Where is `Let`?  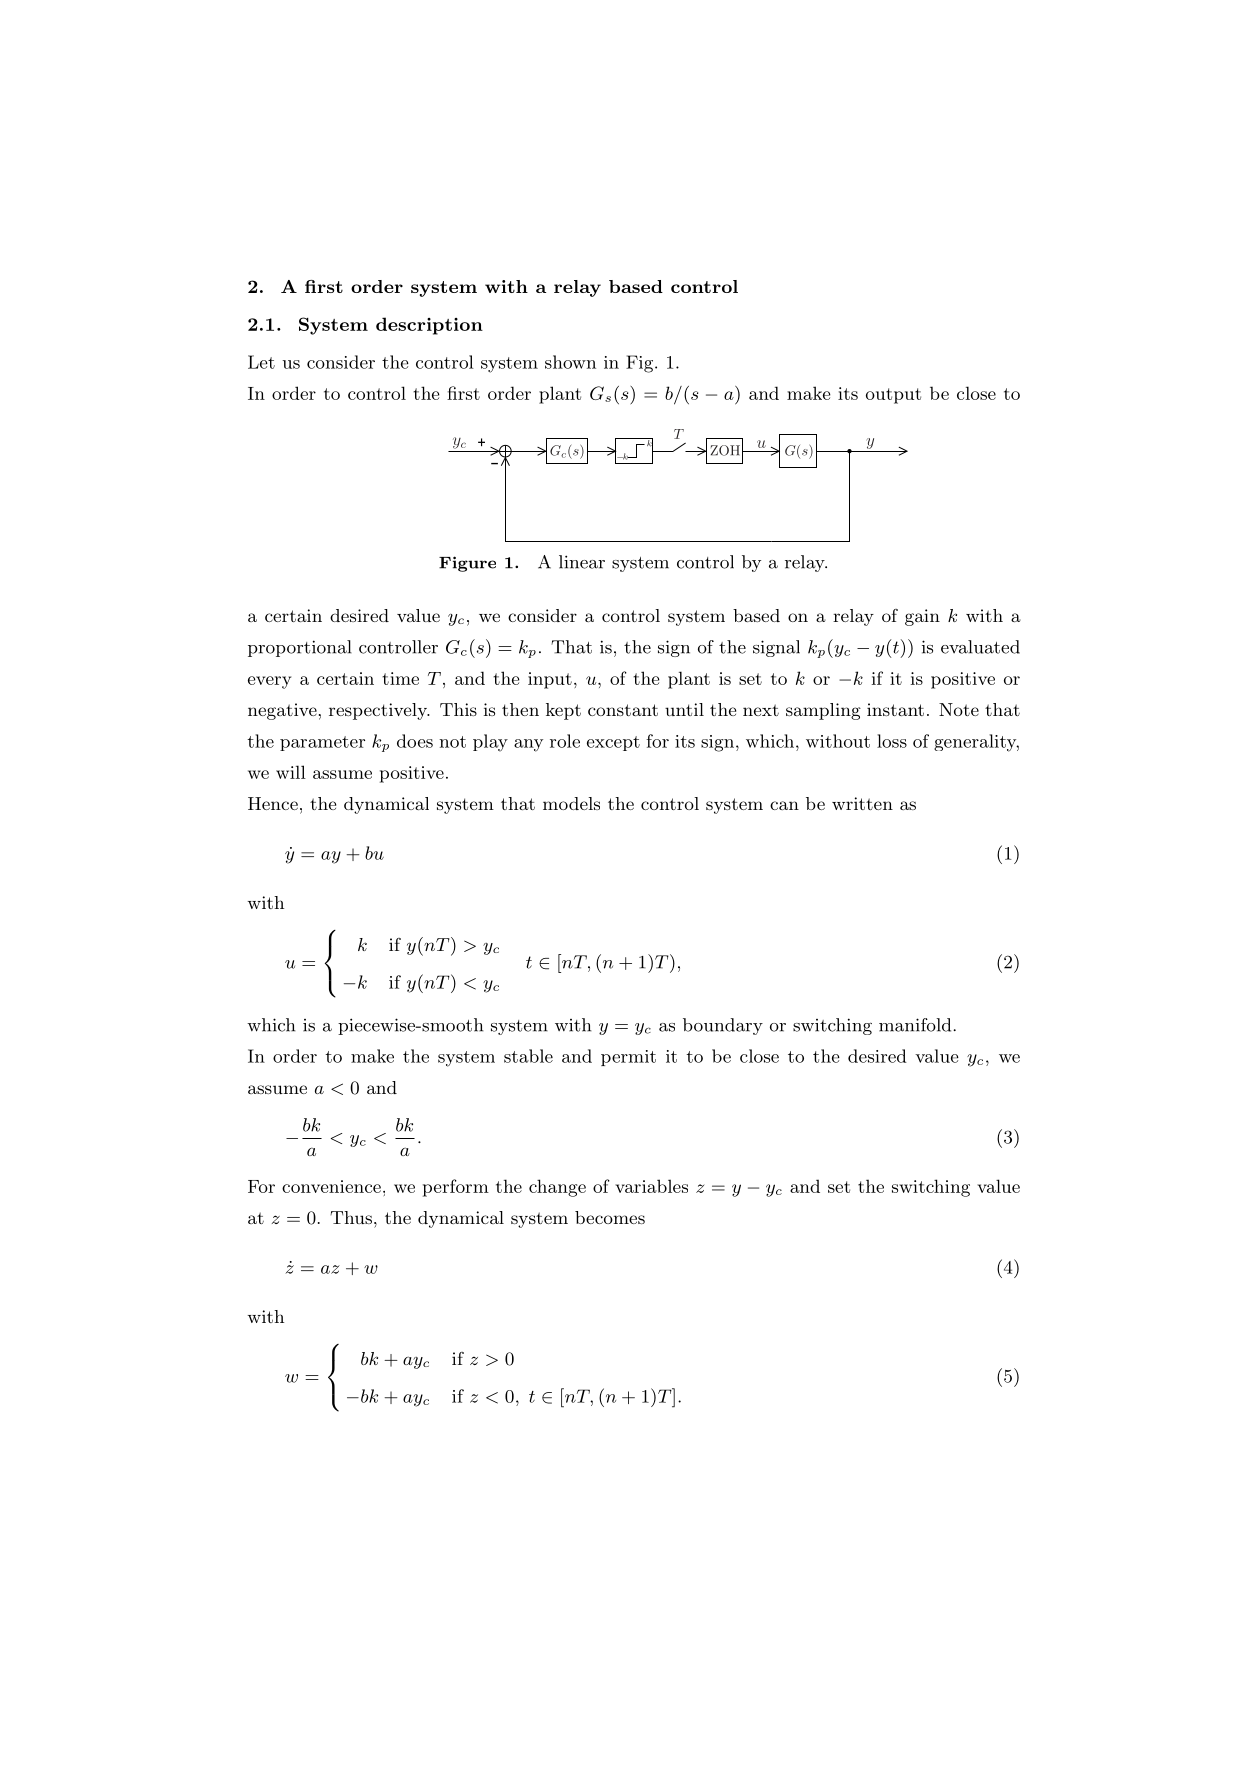
Let is located at coordinates (261, 362).
